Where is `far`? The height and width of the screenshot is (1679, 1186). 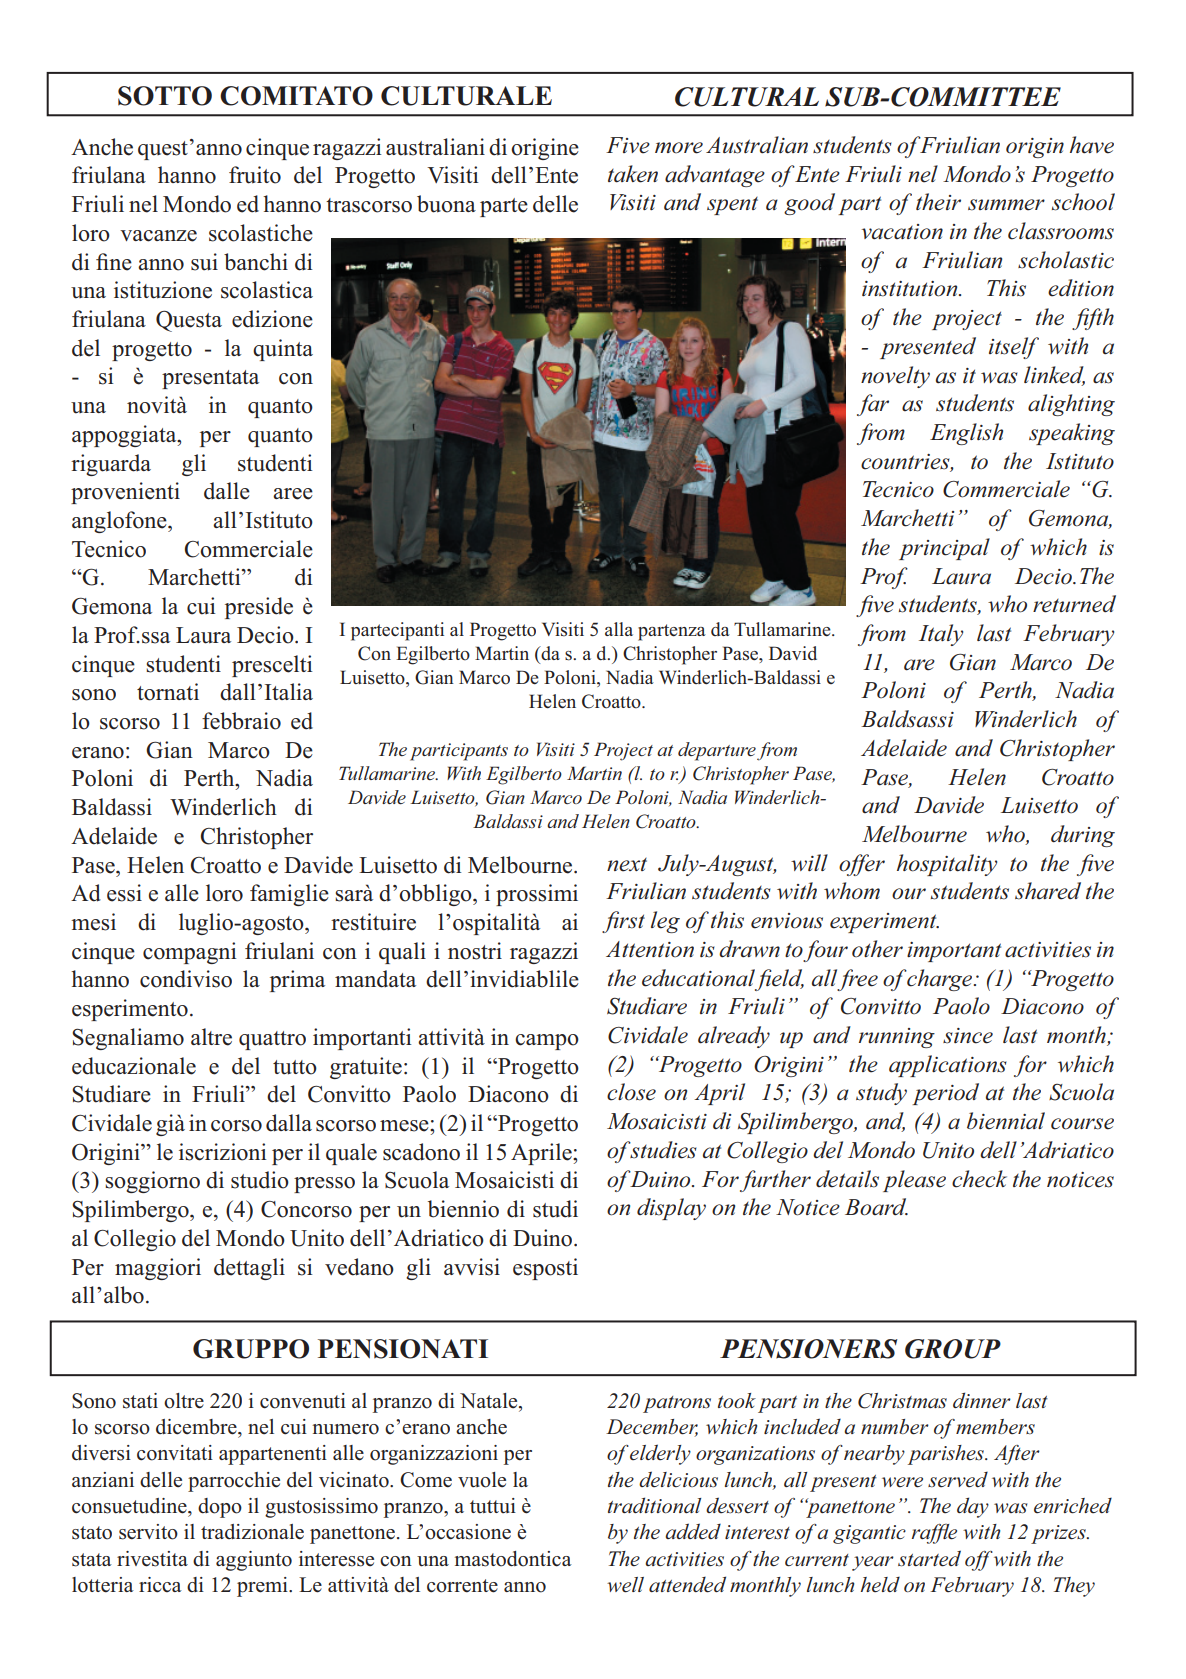 far is located at coordinates (873, 405).
